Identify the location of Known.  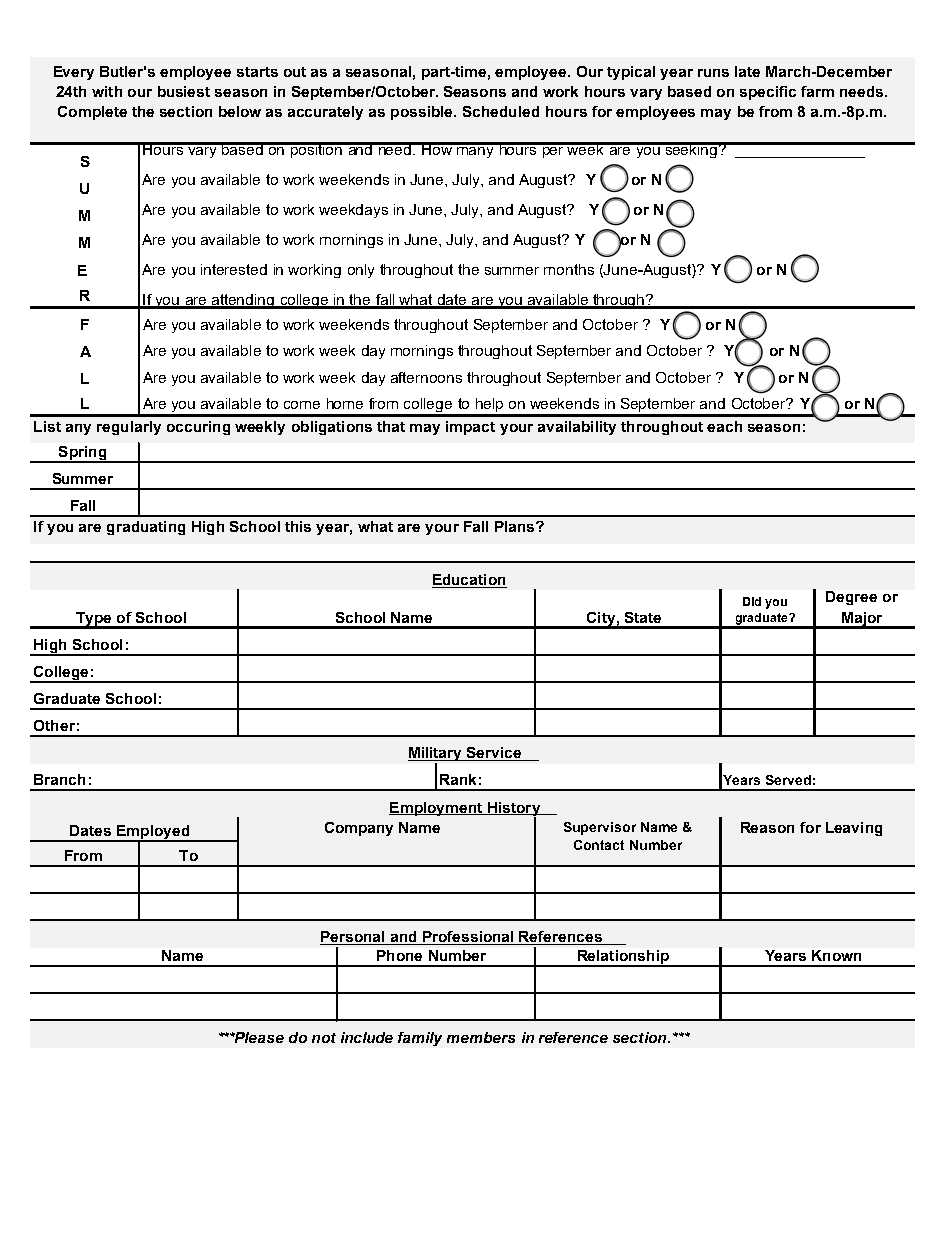
(836, 955).
